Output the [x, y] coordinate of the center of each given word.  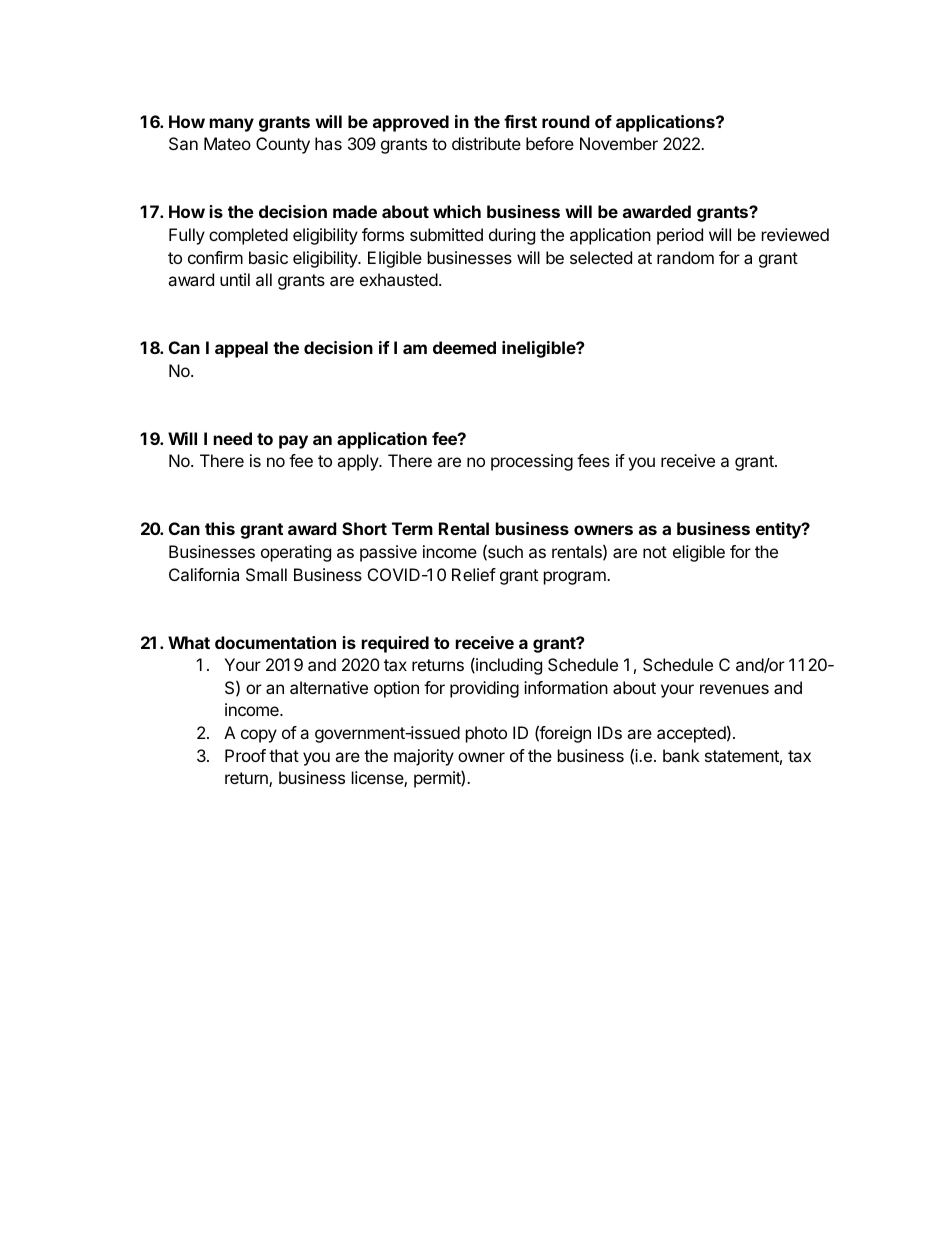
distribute [486, 143]
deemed [464, 347]
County [283, 145]
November [619, 143]
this [220, 528]
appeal [241, 349]
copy [259, 736]
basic [268, 257]
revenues [734, 689]
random [685, 257]
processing [532, 462]
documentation [275, 642]
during [512, 236]
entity [779, 530]
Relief [474, 574]
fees [593, 460]
